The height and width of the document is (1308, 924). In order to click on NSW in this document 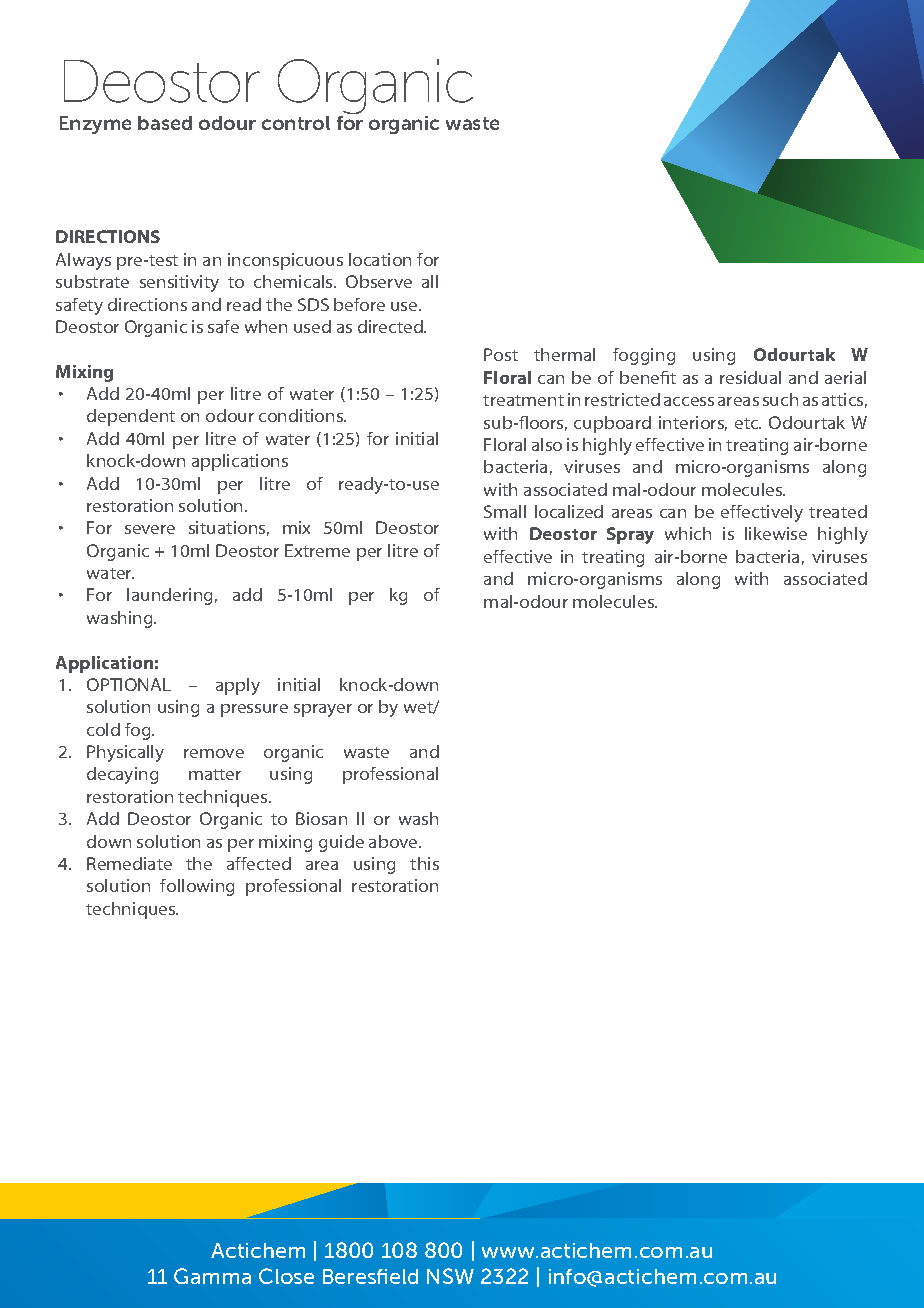, I will do `click(450, 1276)`.
